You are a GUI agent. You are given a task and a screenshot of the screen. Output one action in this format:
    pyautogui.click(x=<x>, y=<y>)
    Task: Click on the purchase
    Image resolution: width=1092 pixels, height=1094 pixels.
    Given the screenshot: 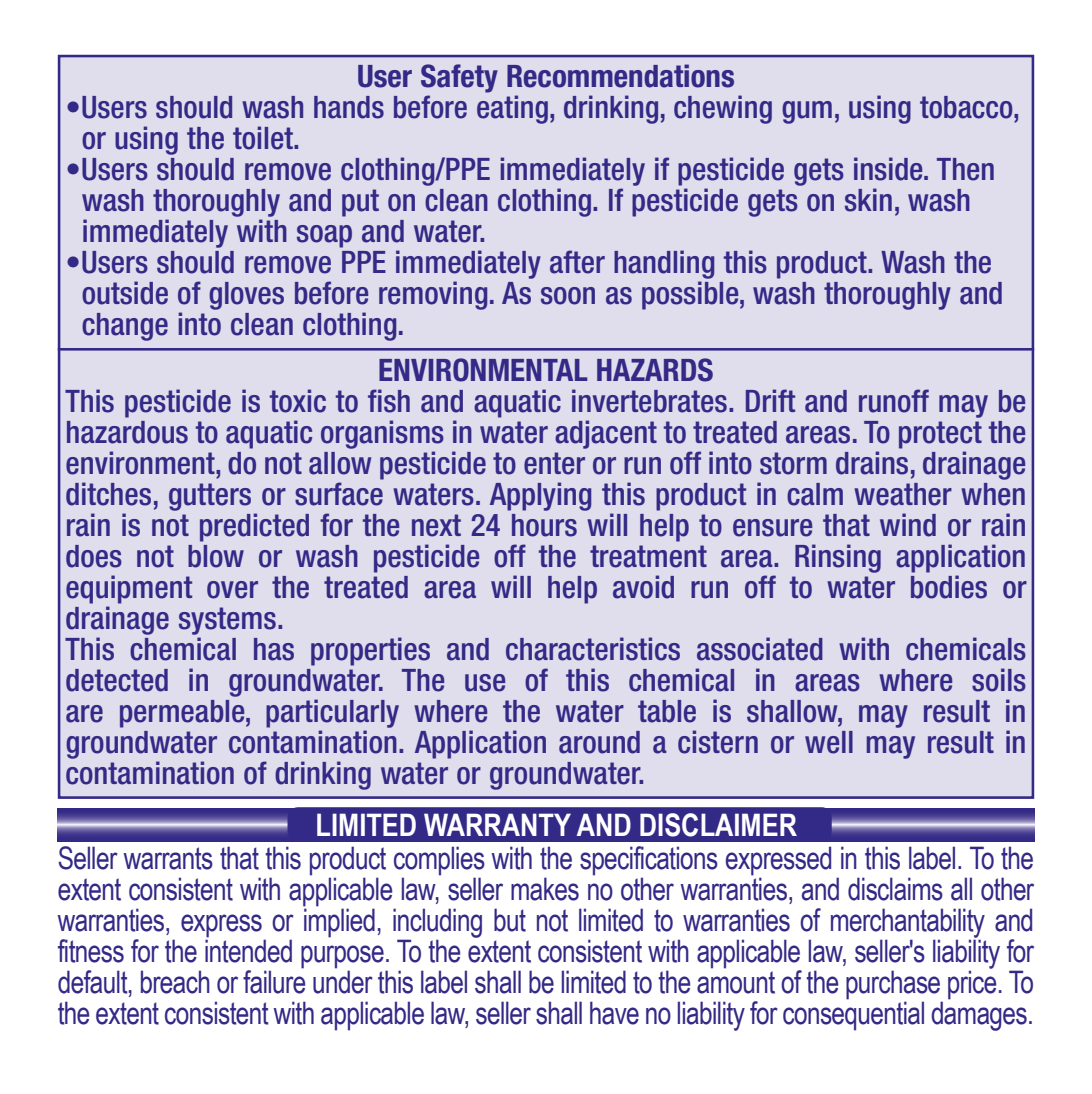 What is the action you would take?
    pyautogui.click(x=894, y=986)
